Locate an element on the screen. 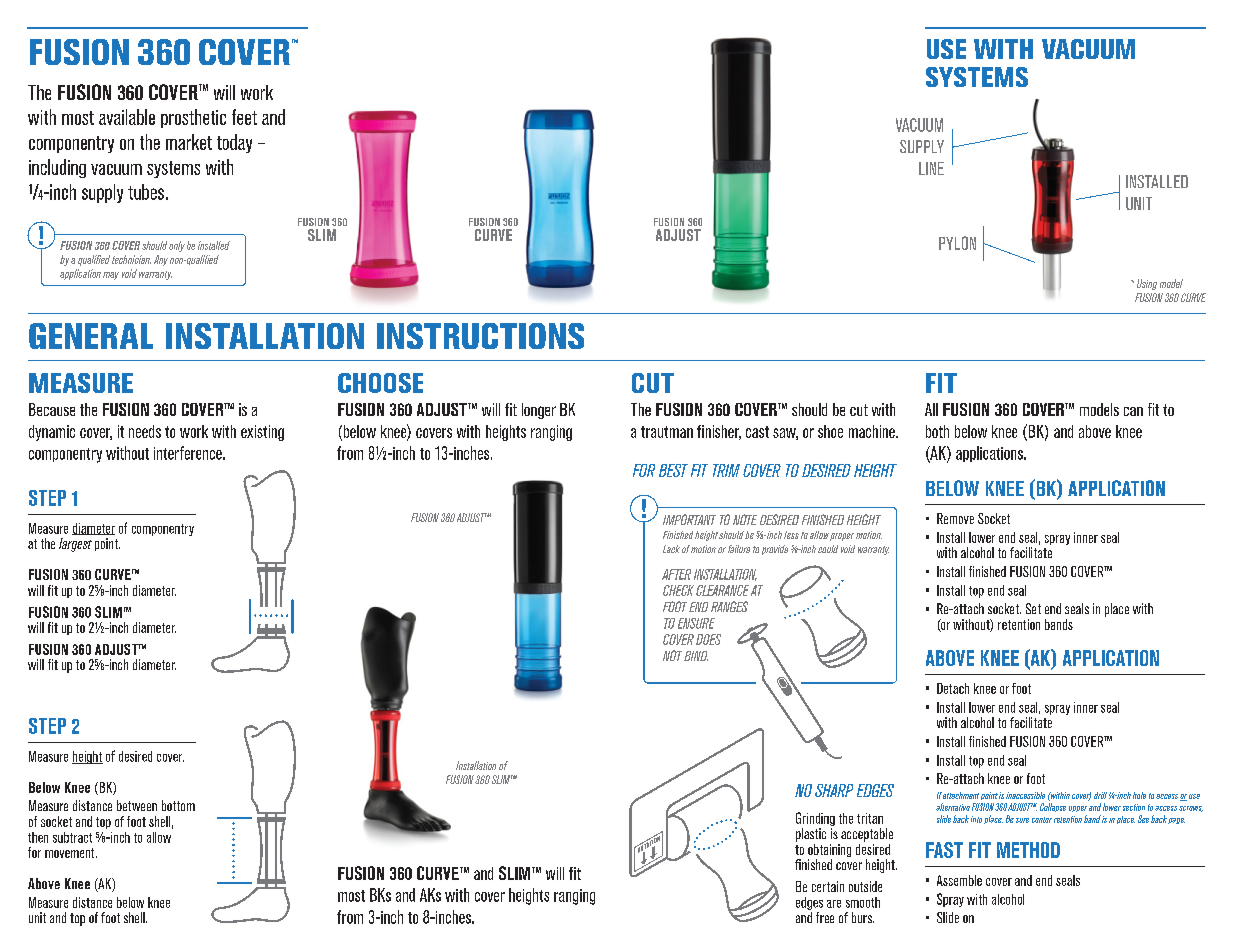 This screenshot has width=1233, height=952. largest is located at coordinates (75, 545).
